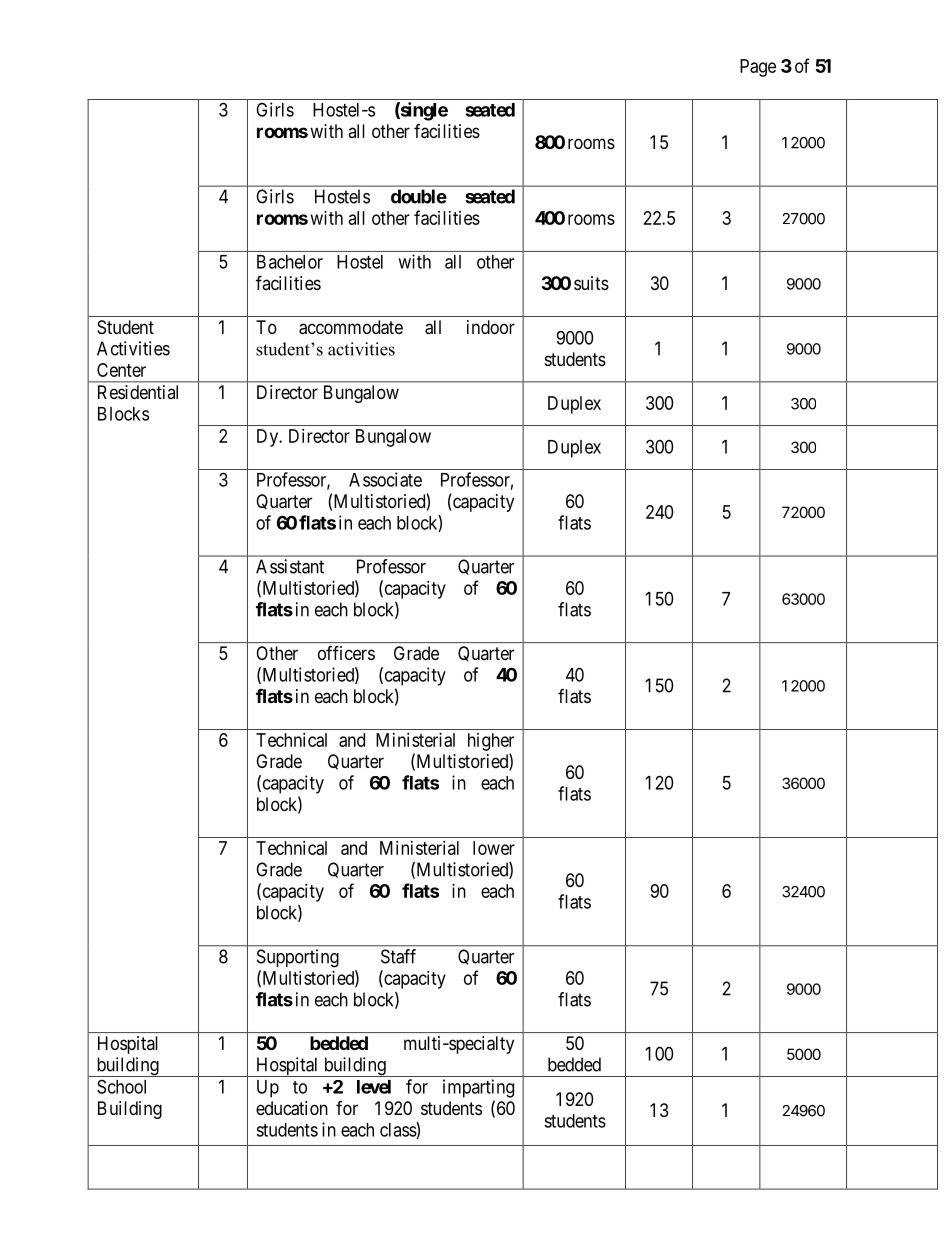 The image size is (952, 1233). Describe the element at coordinates (591, 283) in the document. I see `suits` at that location.
